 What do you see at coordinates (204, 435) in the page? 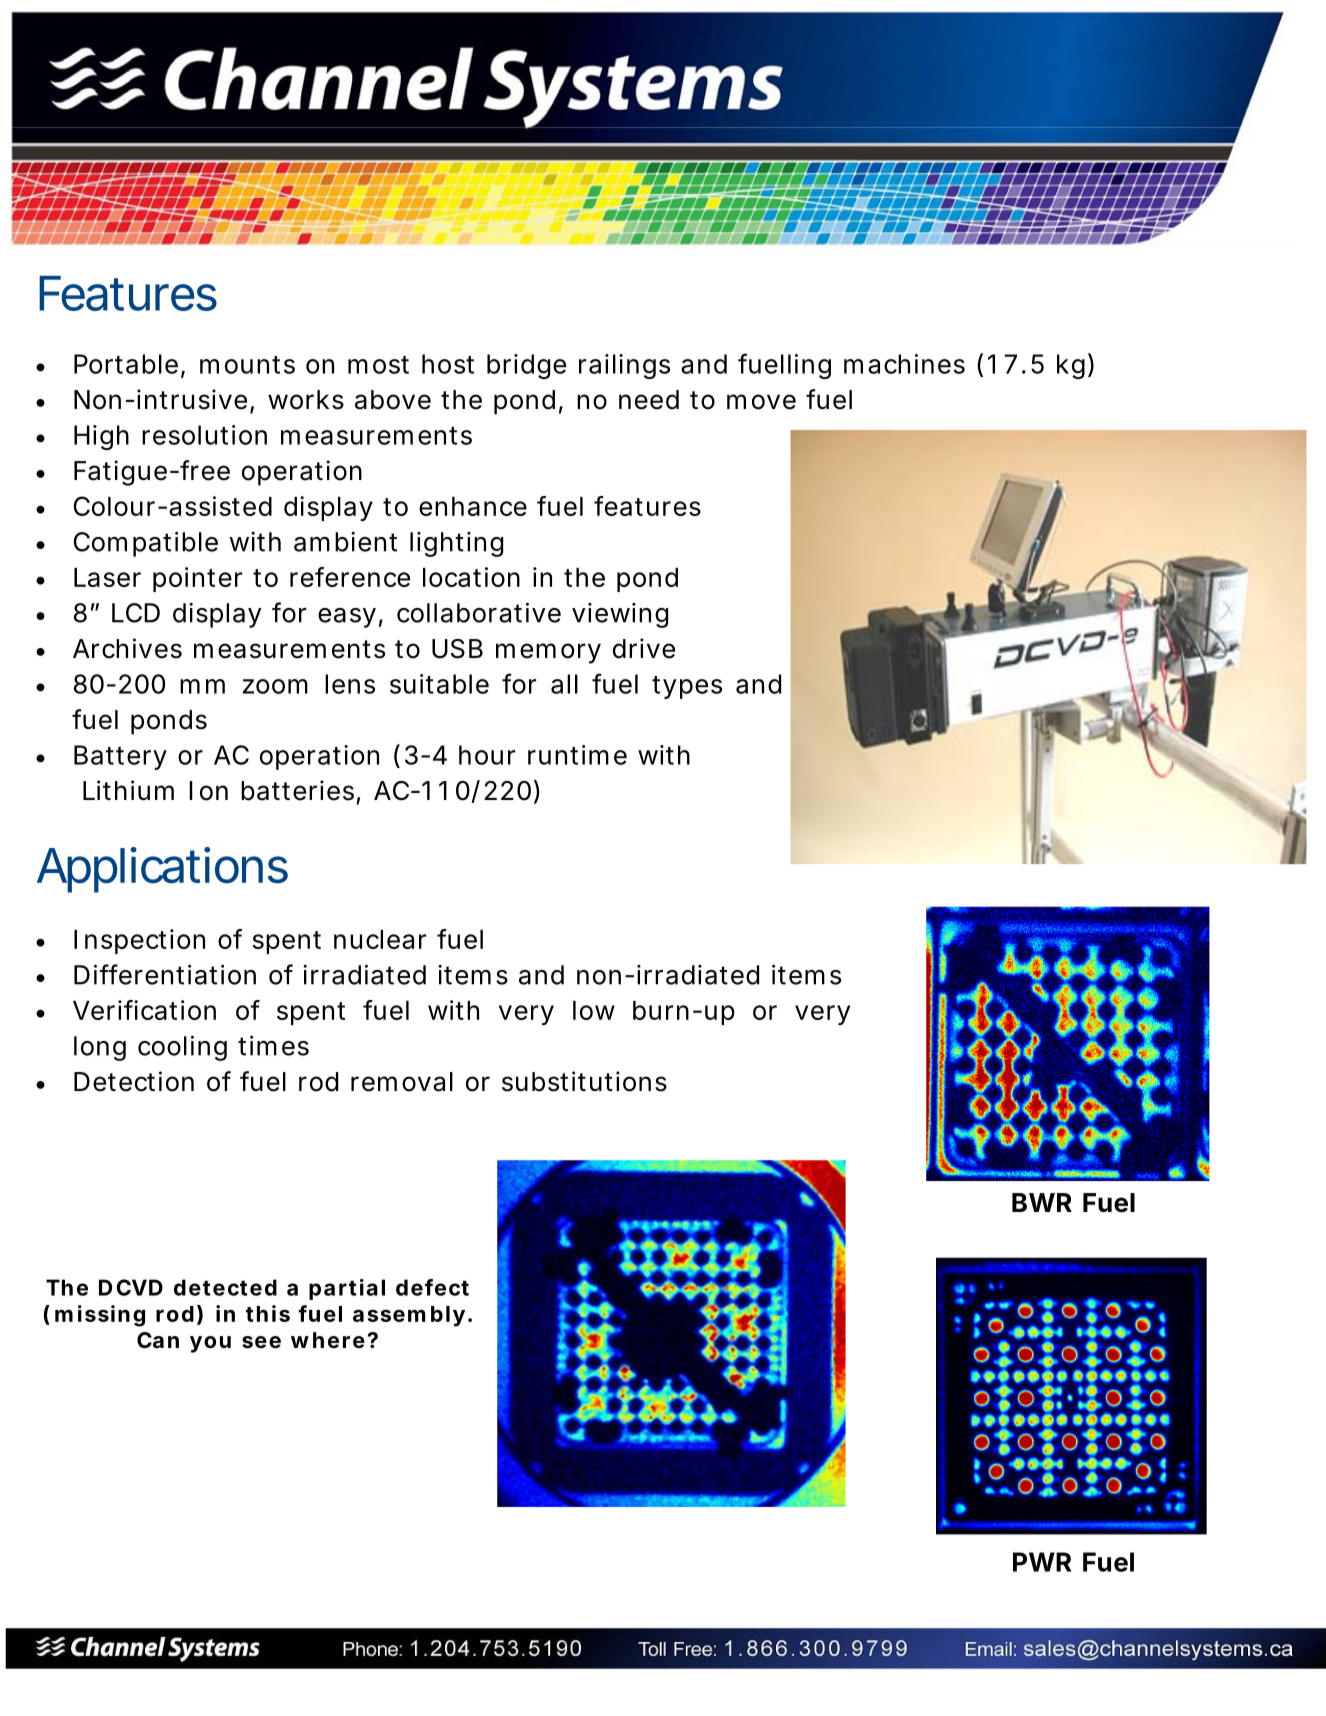
I see `resolution` at bounding box center [204, 435].
